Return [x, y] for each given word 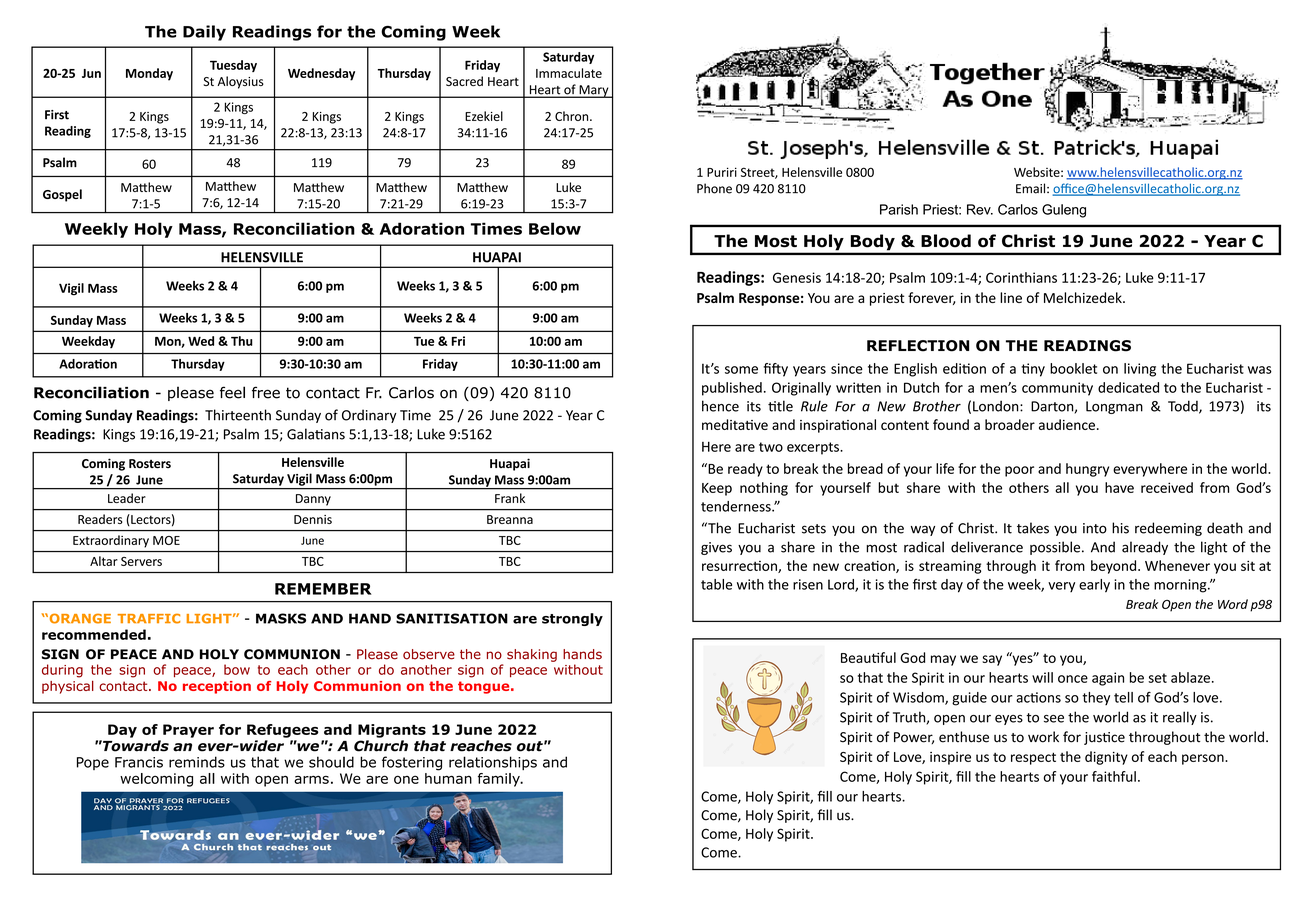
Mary [594, 91]
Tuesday [233, 66]
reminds [197, 762]
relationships [493, 763]
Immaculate [569, 73]
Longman [1114, 407]
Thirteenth [238, 415]
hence [720, 406]
